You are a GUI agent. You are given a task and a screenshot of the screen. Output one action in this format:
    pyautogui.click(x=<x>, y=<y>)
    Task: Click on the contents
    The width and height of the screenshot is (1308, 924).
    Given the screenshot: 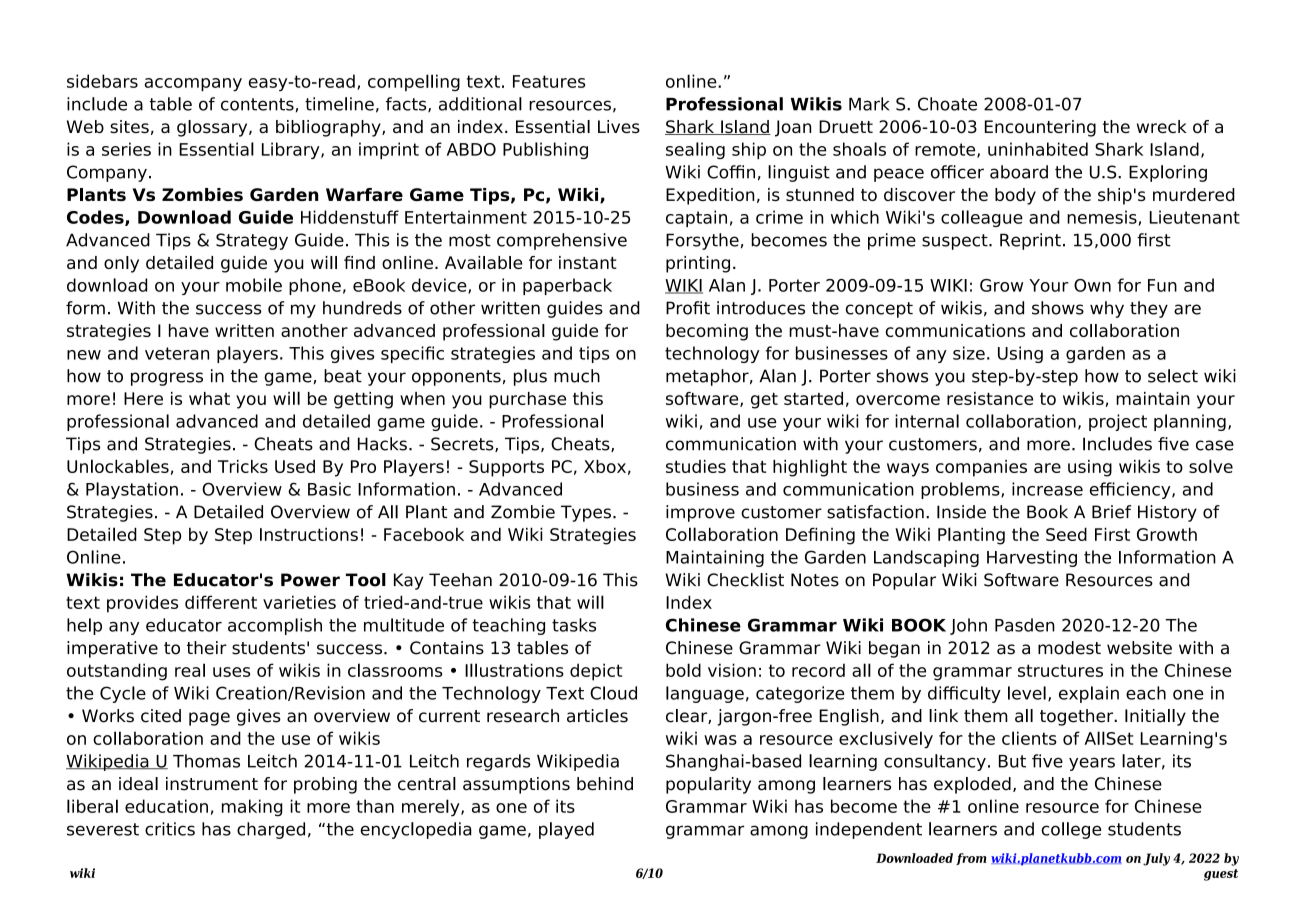 What is the action you would take?
    pyautogui.click(x=257, y=104)
